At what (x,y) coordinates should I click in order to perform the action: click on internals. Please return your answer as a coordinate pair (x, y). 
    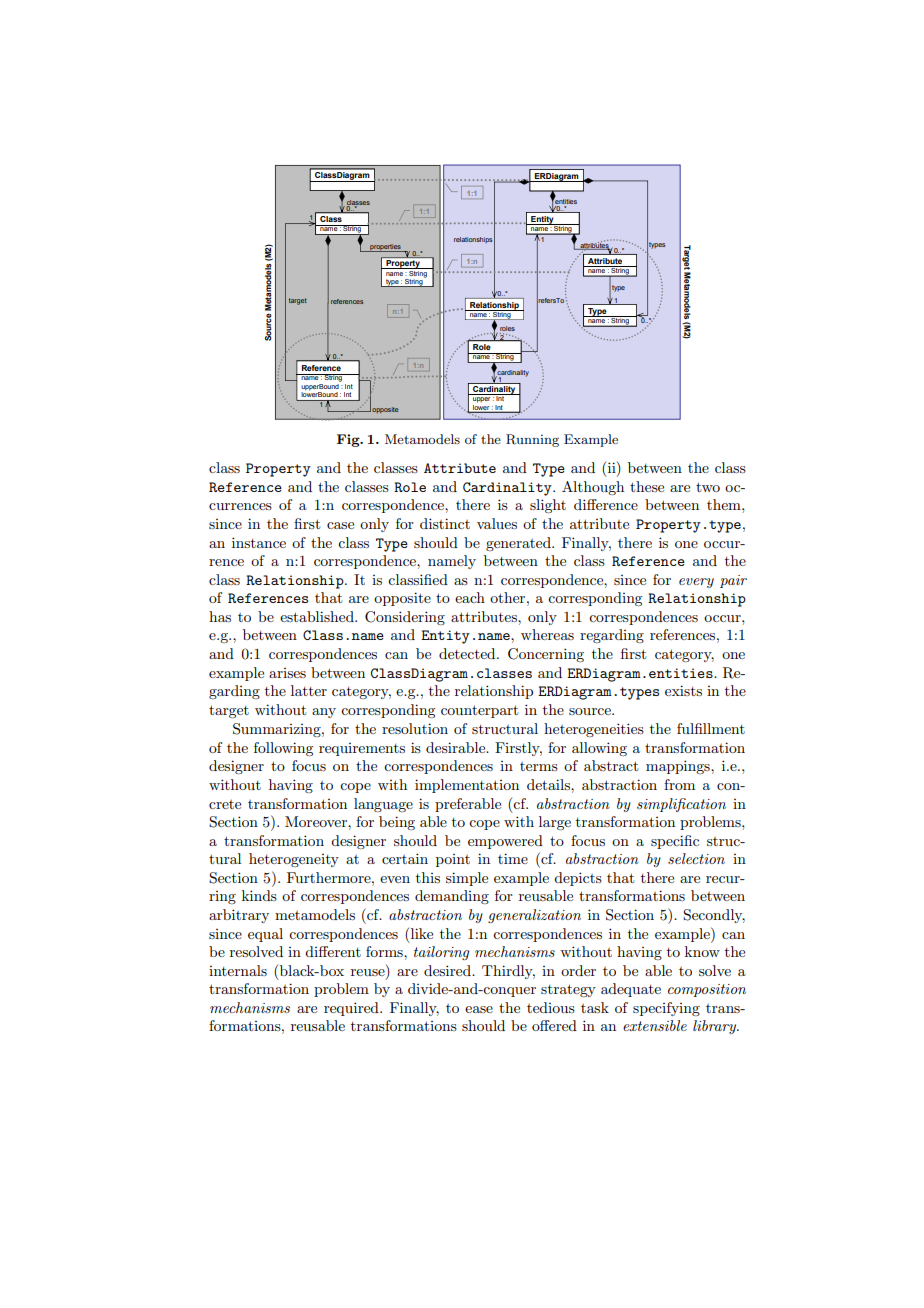
    Looking at the image, I should click on (238, 970).
